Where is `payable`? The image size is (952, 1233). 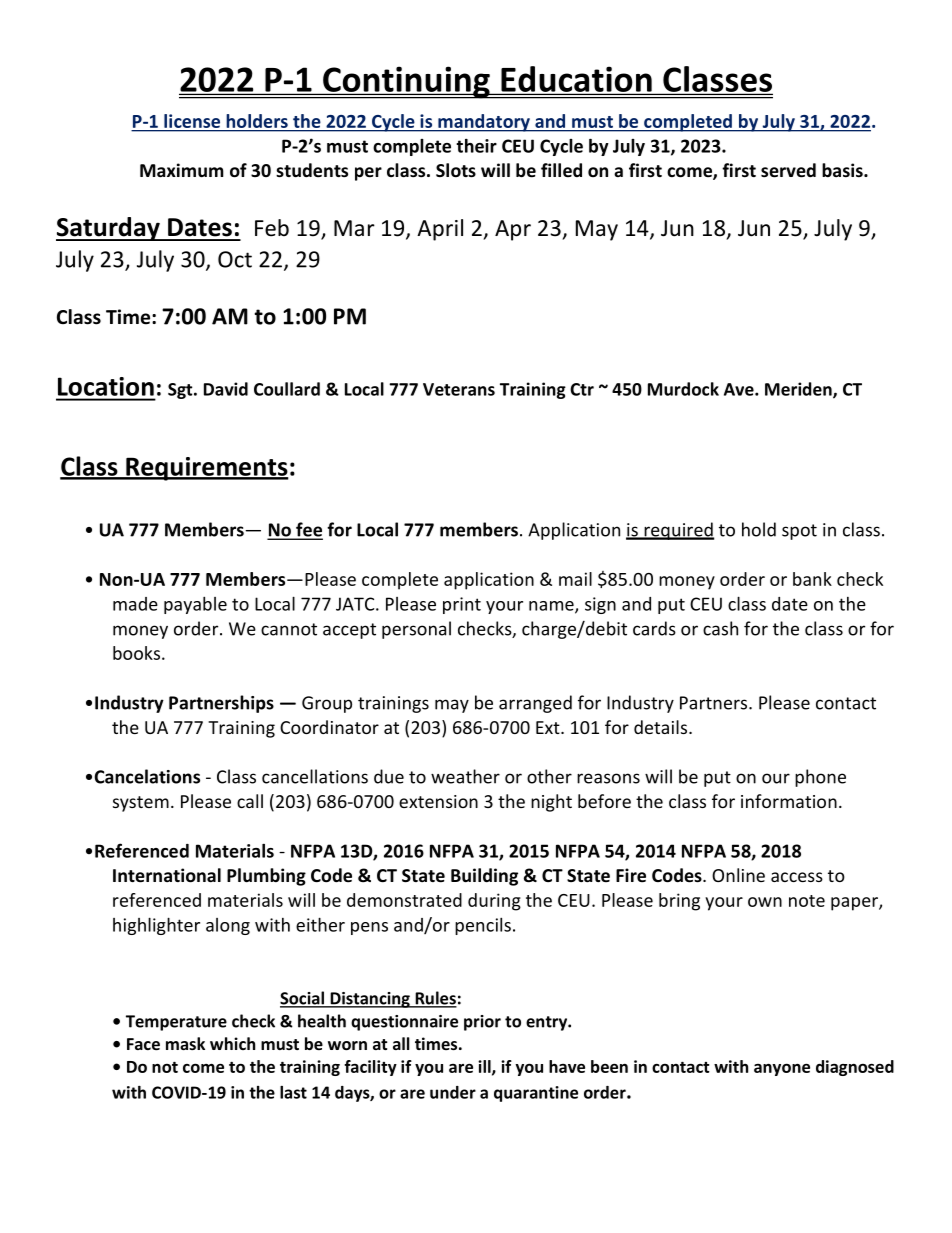
payable is located at coordinates (195, 605).
